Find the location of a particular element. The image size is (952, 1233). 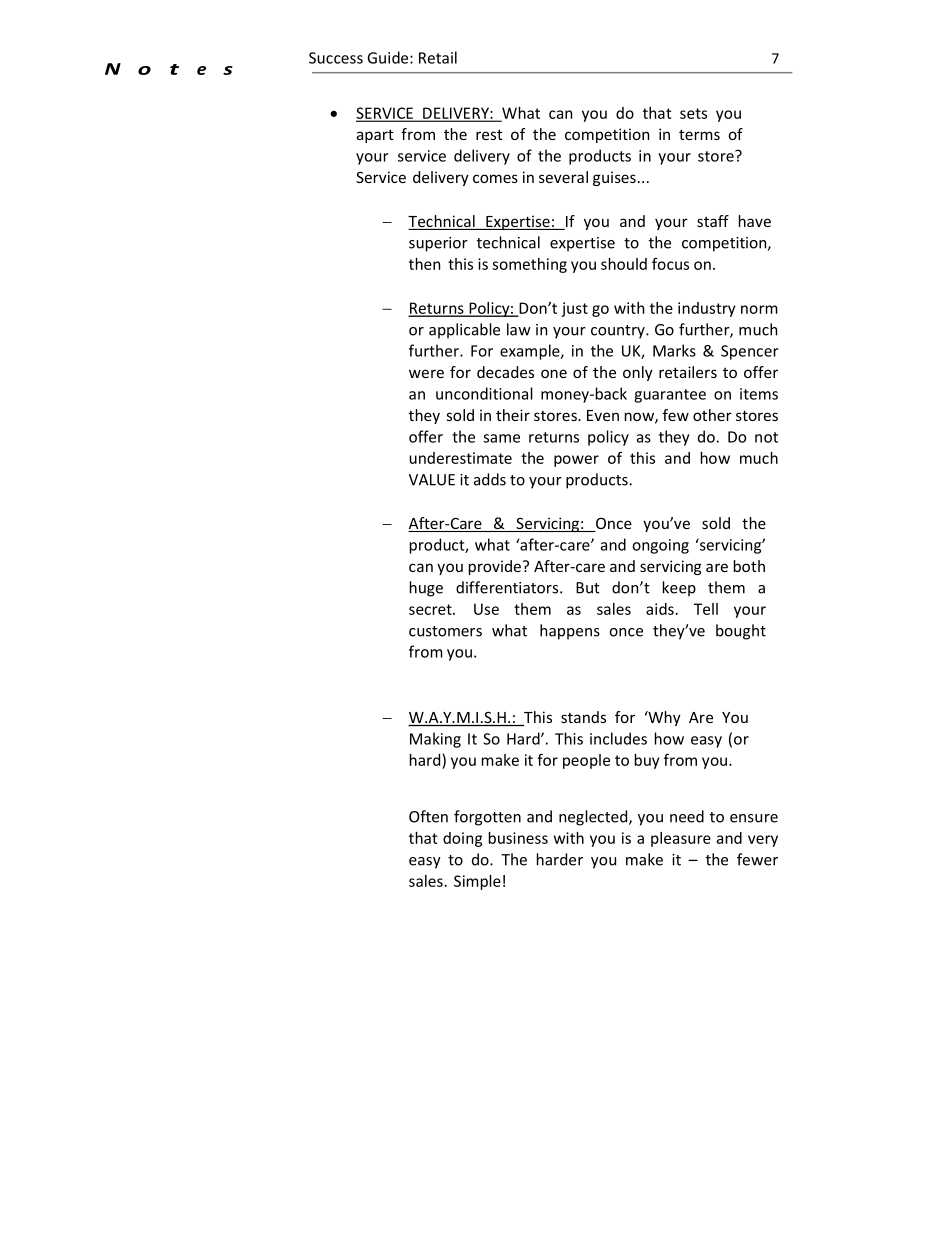

several is located at coordinates (563, 177).
